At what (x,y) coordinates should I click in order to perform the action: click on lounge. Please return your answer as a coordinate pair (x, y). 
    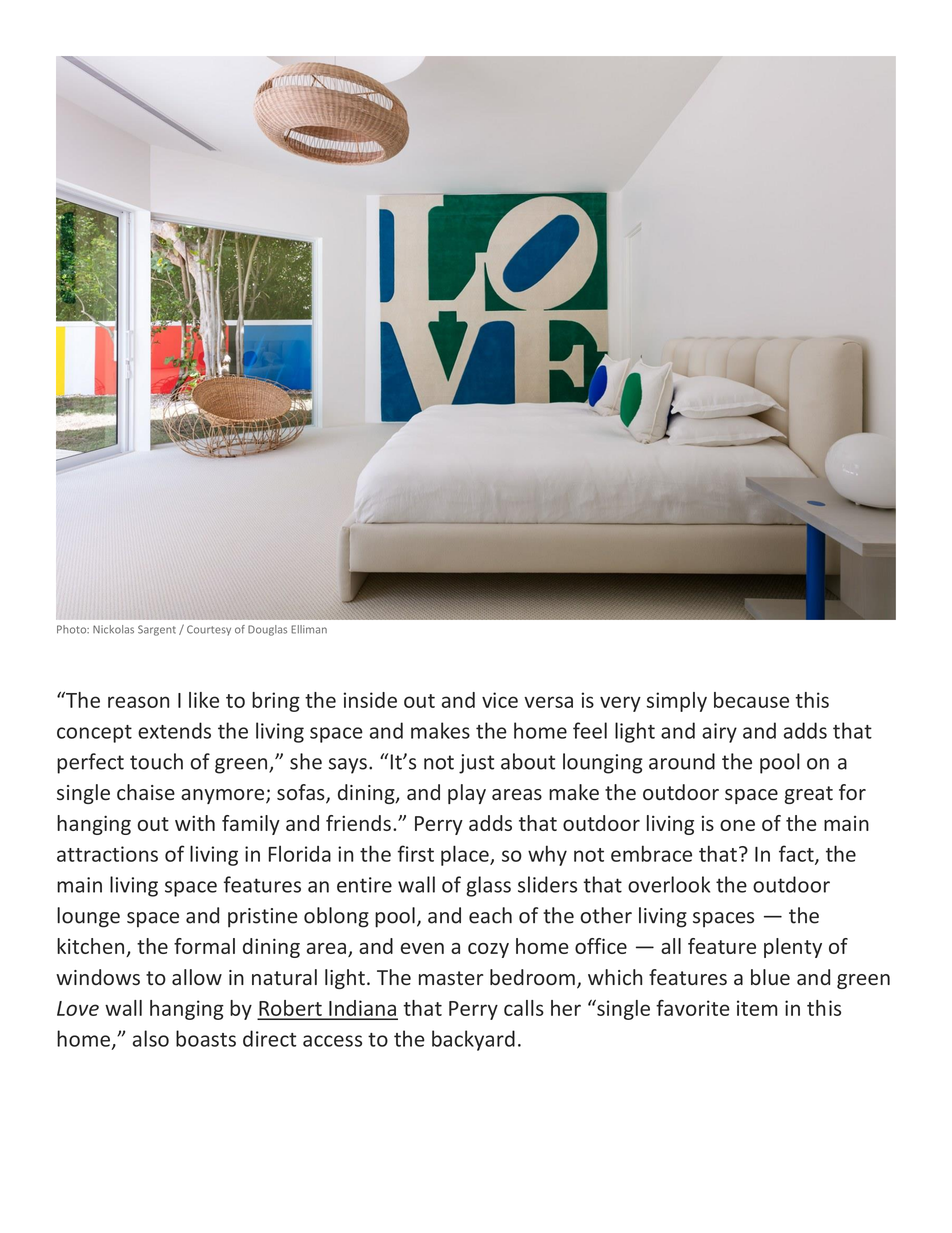
    Looking at the image, I should click on (88, 917).
